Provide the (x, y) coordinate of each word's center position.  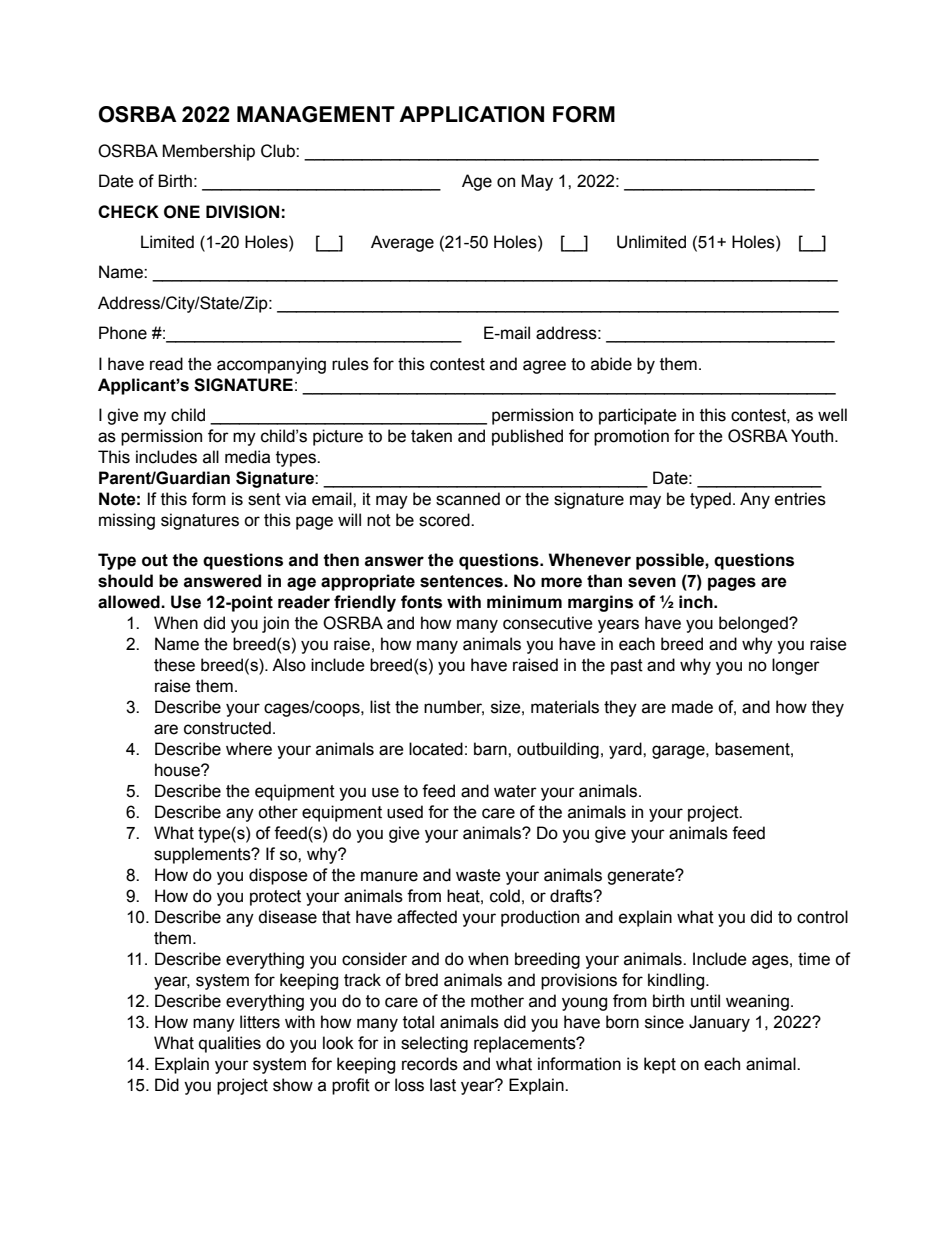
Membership (208, 152)
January (719, 1023)
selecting (434, 1044)
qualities (230, 1044)
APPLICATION (471, 114)
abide (611, 364)
